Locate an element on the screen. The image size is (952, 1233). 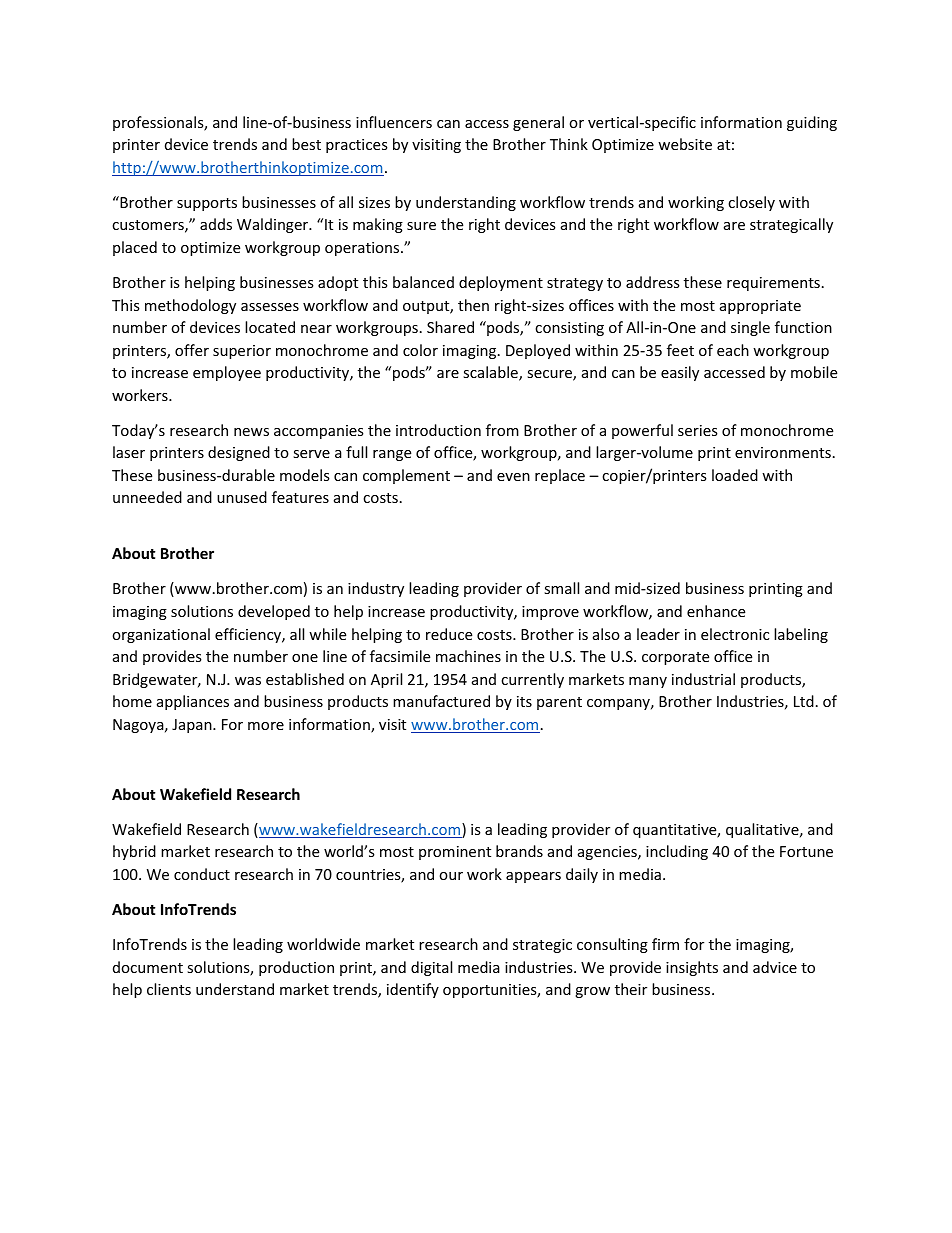
general is located at coordinates (538, 123).
